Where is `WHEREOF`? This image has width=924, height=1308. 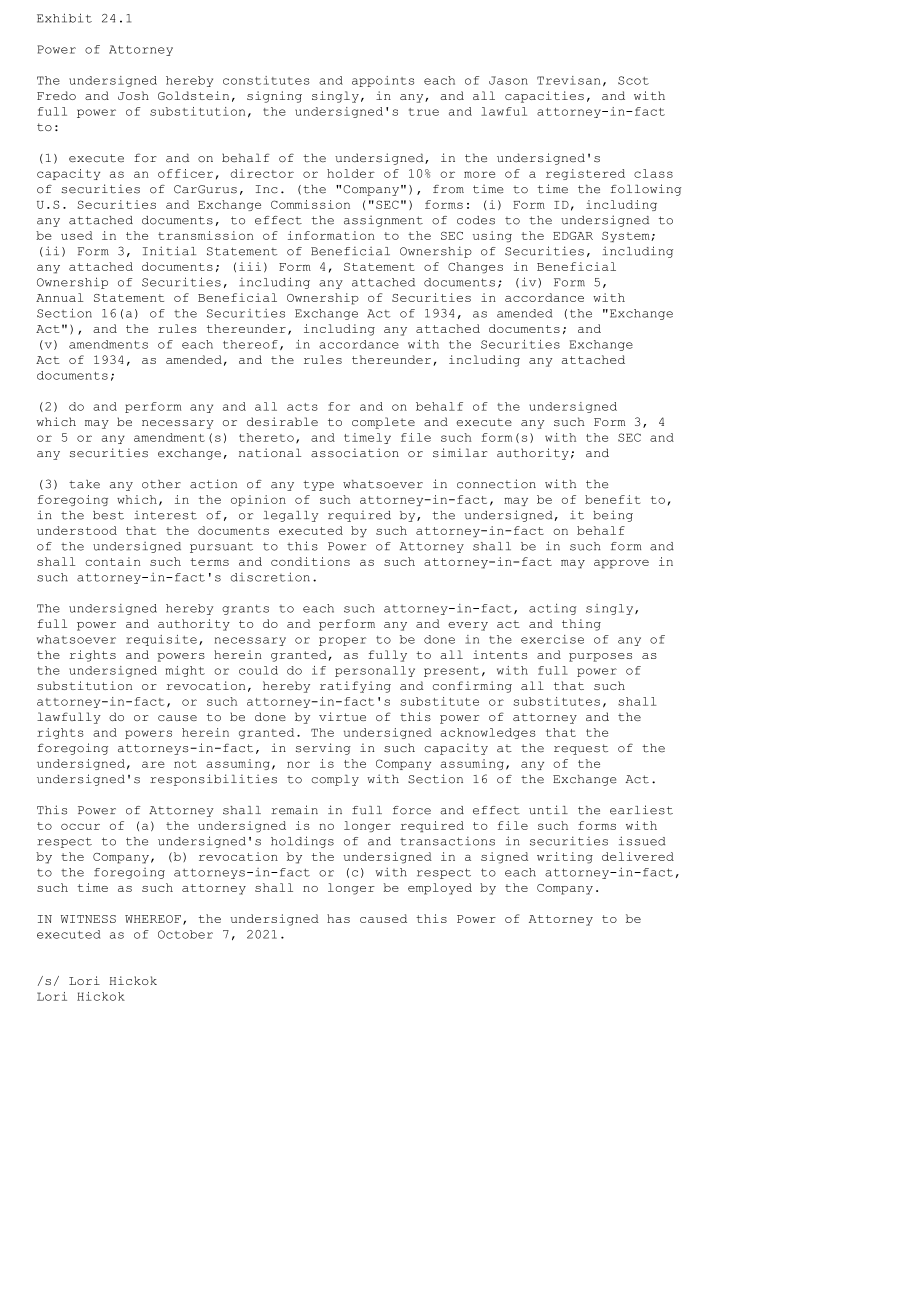 WHEREOF is located at coordinates (153, 919).
